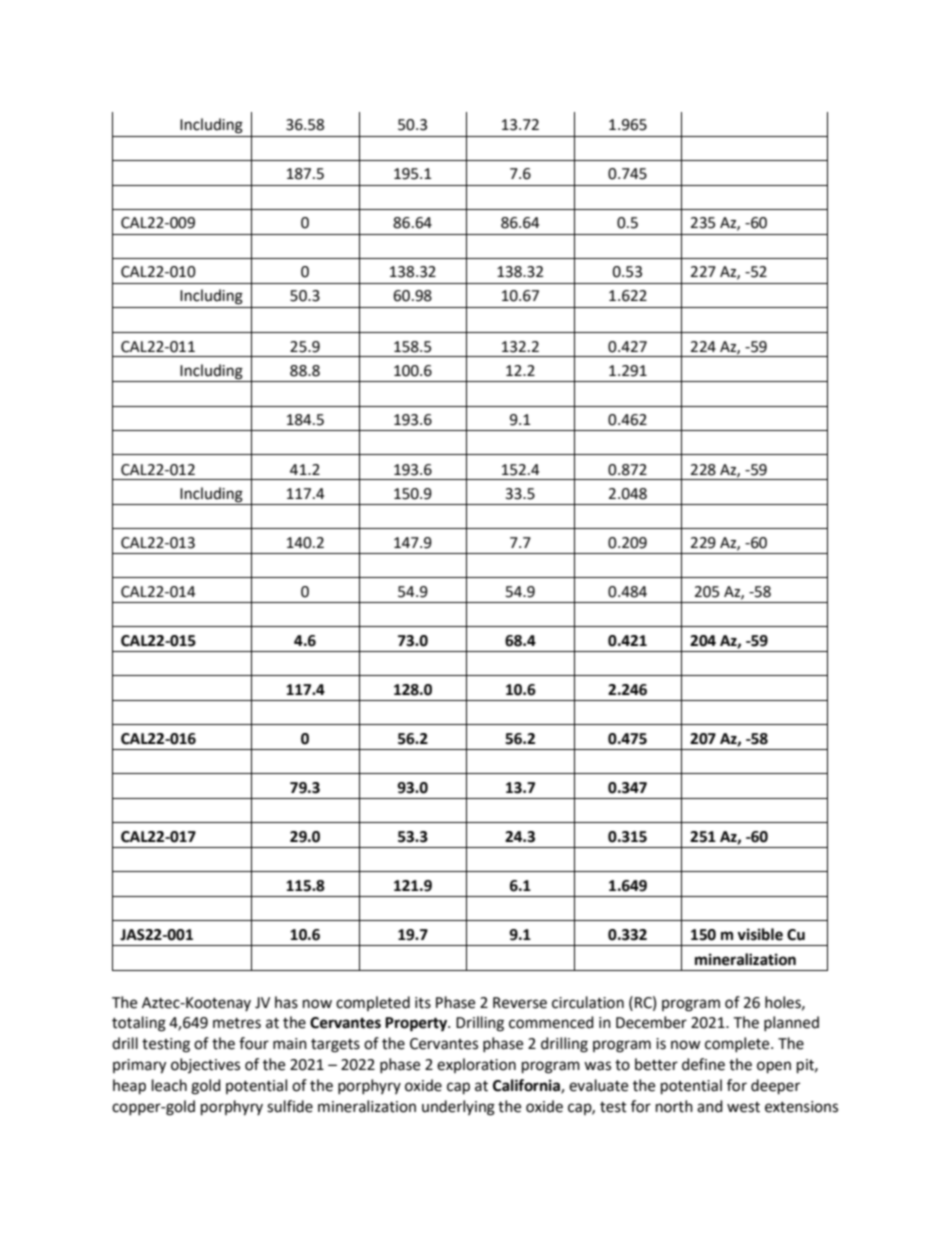 Image resolution: width=952 pixels, height=1233 pixels. What do you see at coordinates (760, 934) in the screenshot?
I see `visible` at bounding box center [760, 934].
